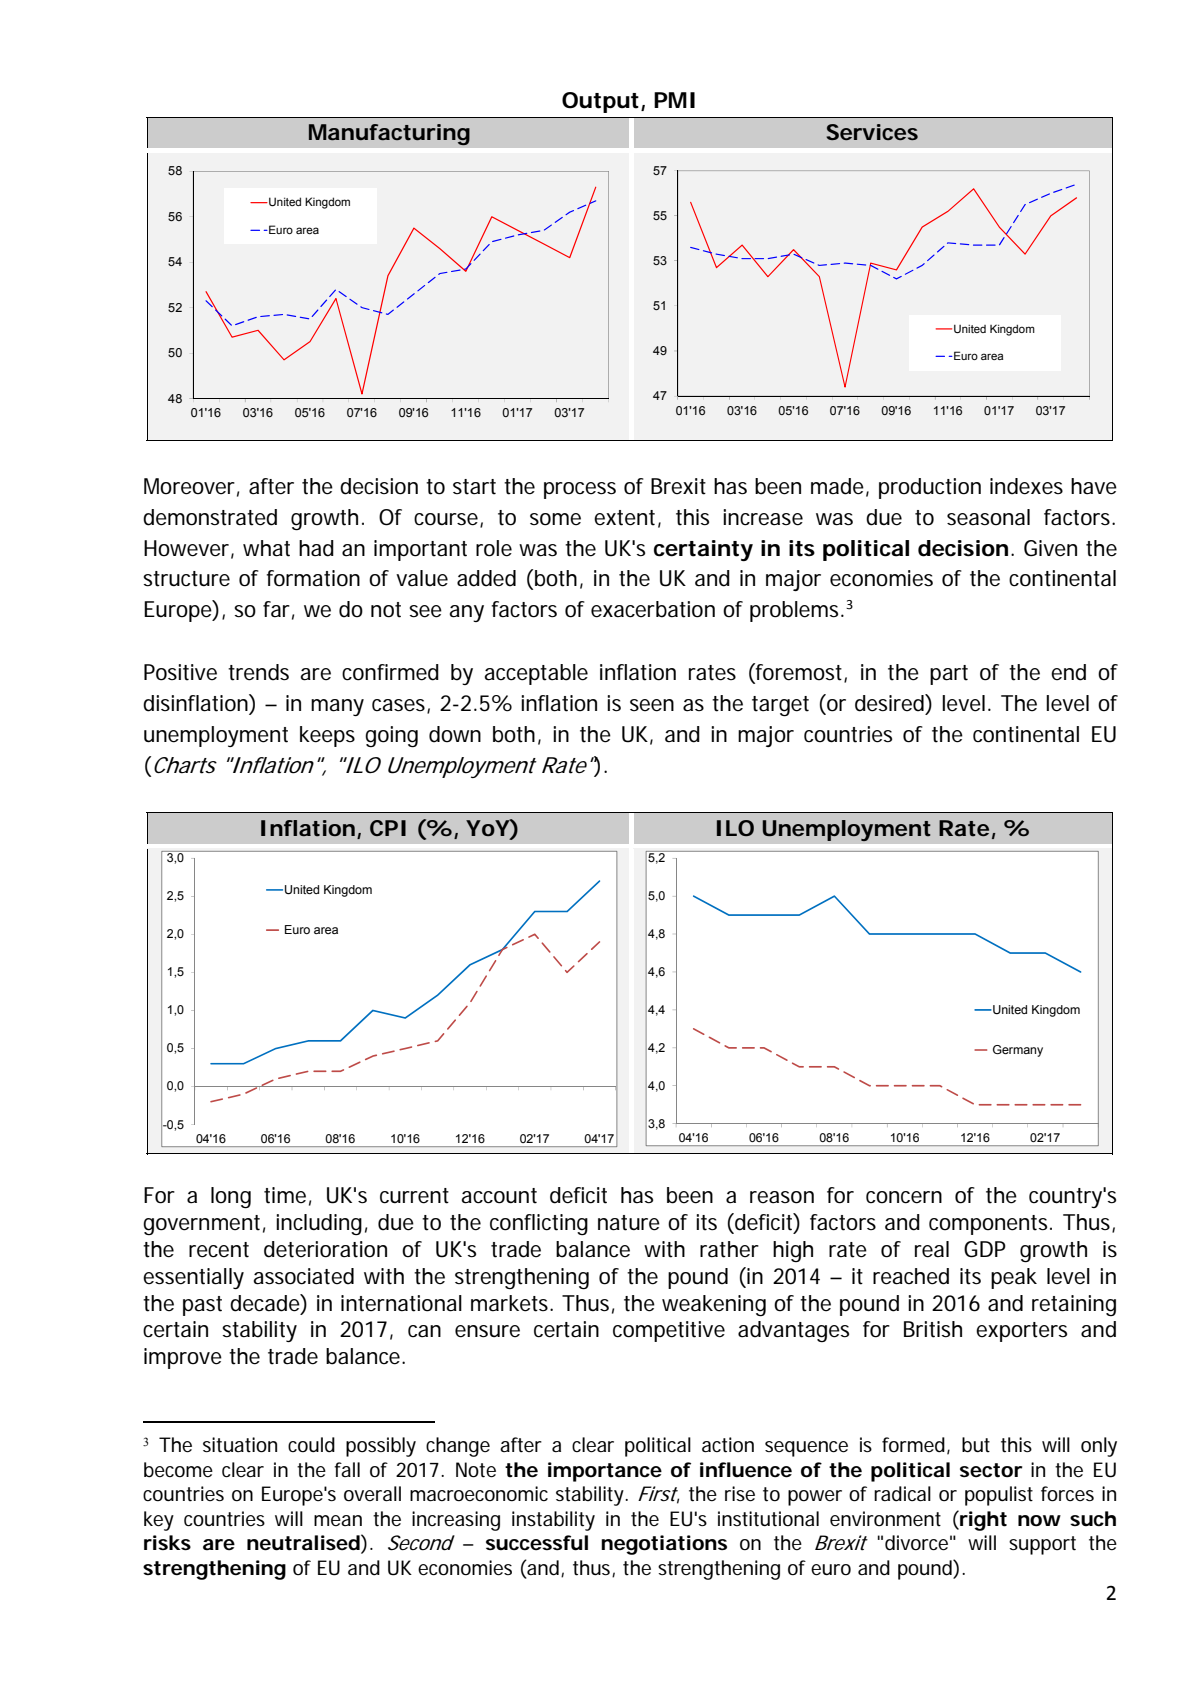 The height and width of the document is (1702, 1203). Describe the element at coordinates (303, 1543) in the document. I see `neutralised` at that location.
